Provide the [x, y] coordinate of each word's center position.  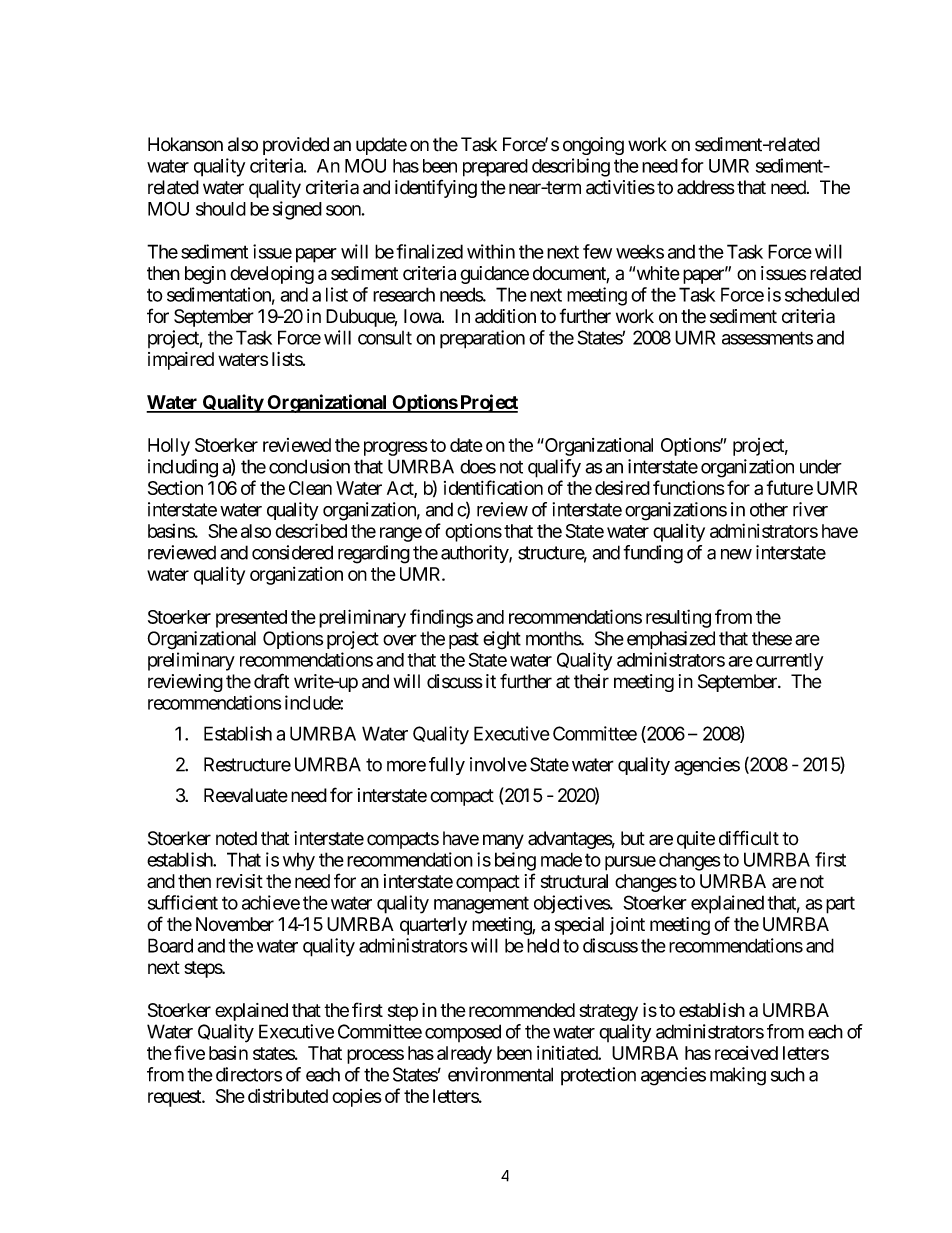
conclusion [309, 466]
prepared [495, 168]
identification [493, 487]
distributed [288, 1096]
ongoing [593, 146]
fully [447, 766]
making [738, 1076]
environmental [500, 1074]
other [769, 509]
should [221, 209]
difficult [749, 838]
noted [236, 838]
